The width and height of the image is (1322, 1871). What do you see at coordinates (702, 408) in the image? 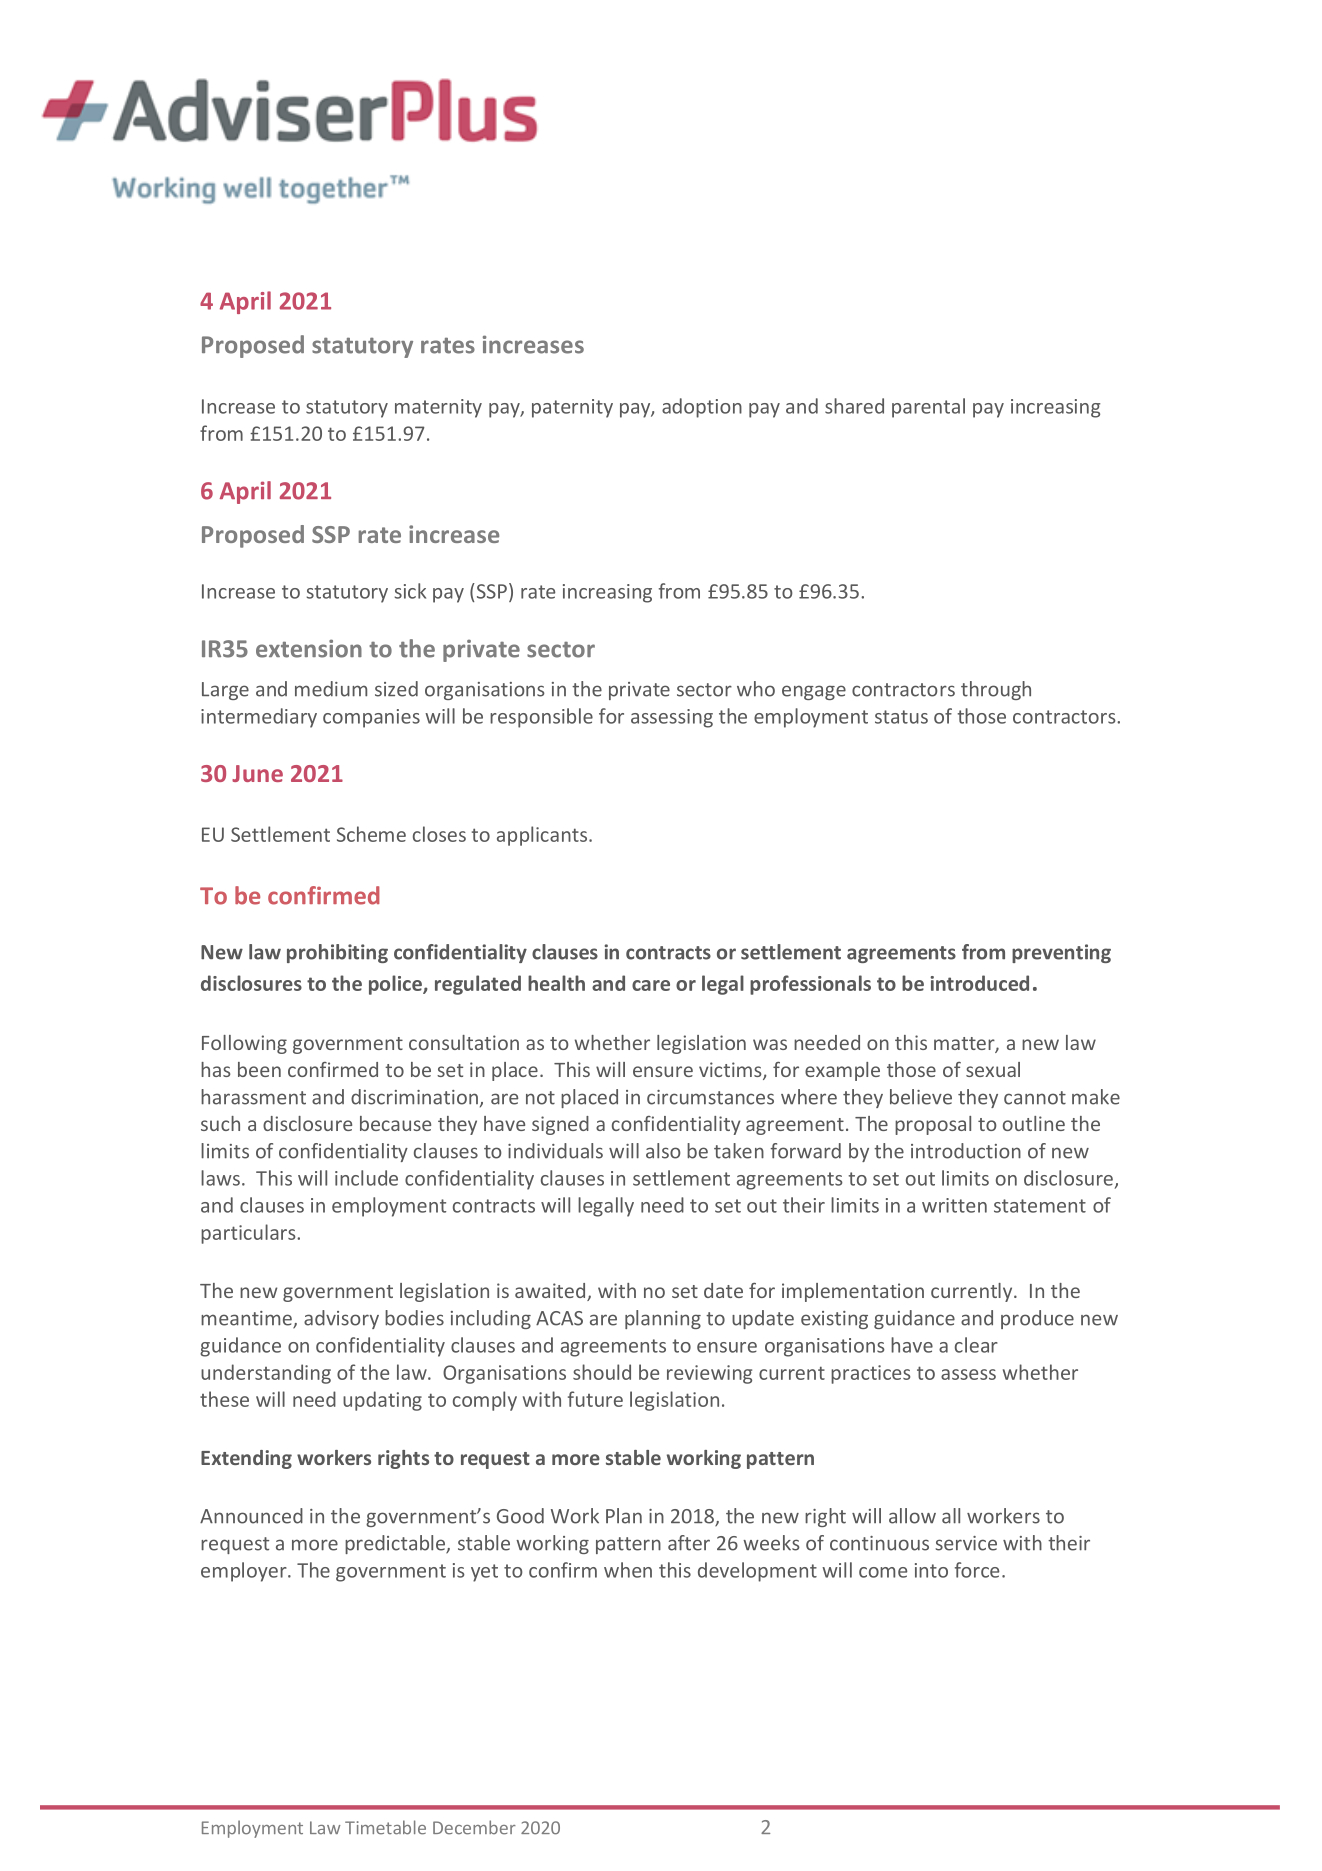
I see `adoption` at bounding box center [702, 408].
